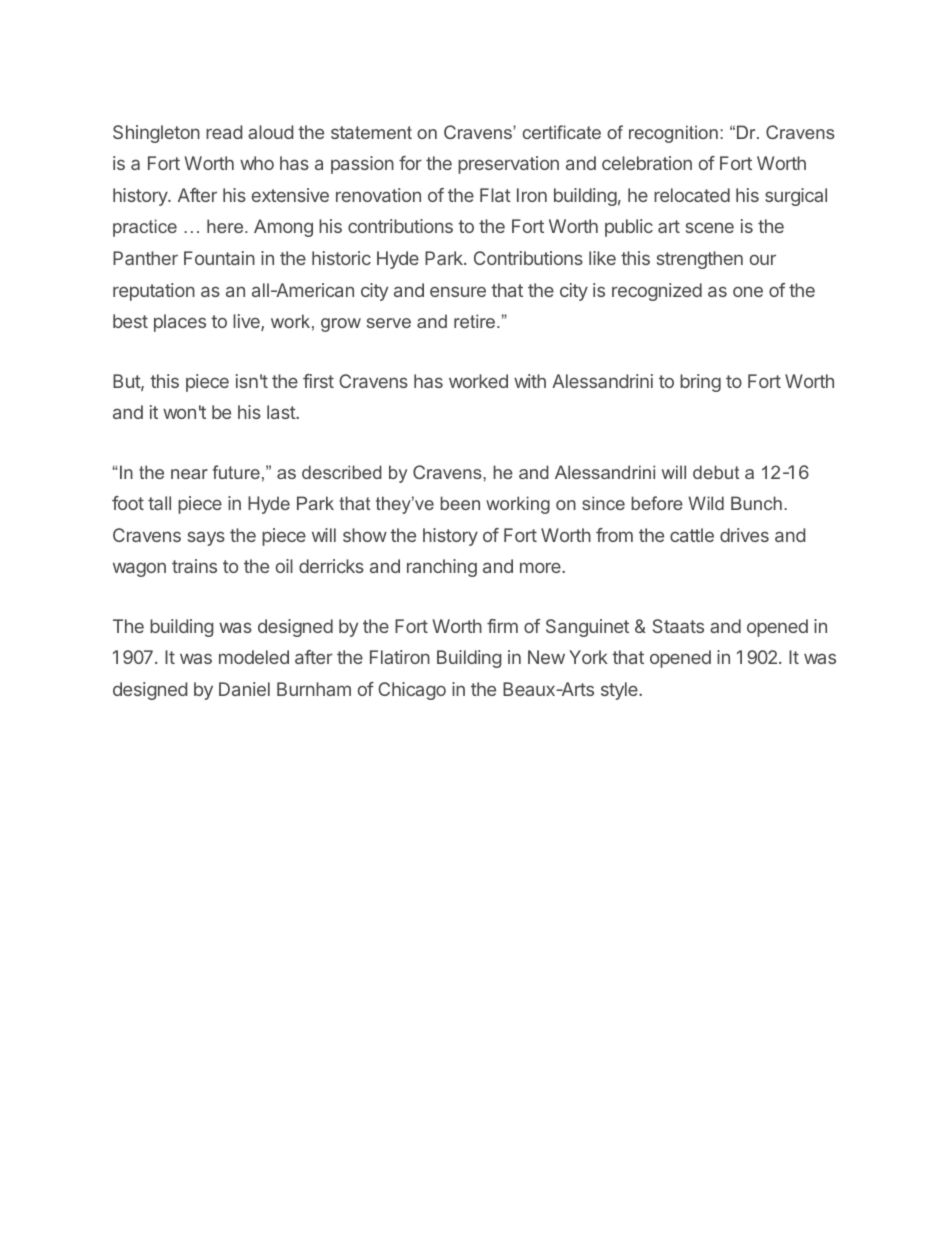 The image size is (952, 1233). What do you see at coordinates (458, 291) in the screenshot?
I see `ensure` at bounding box center [458, 291].
